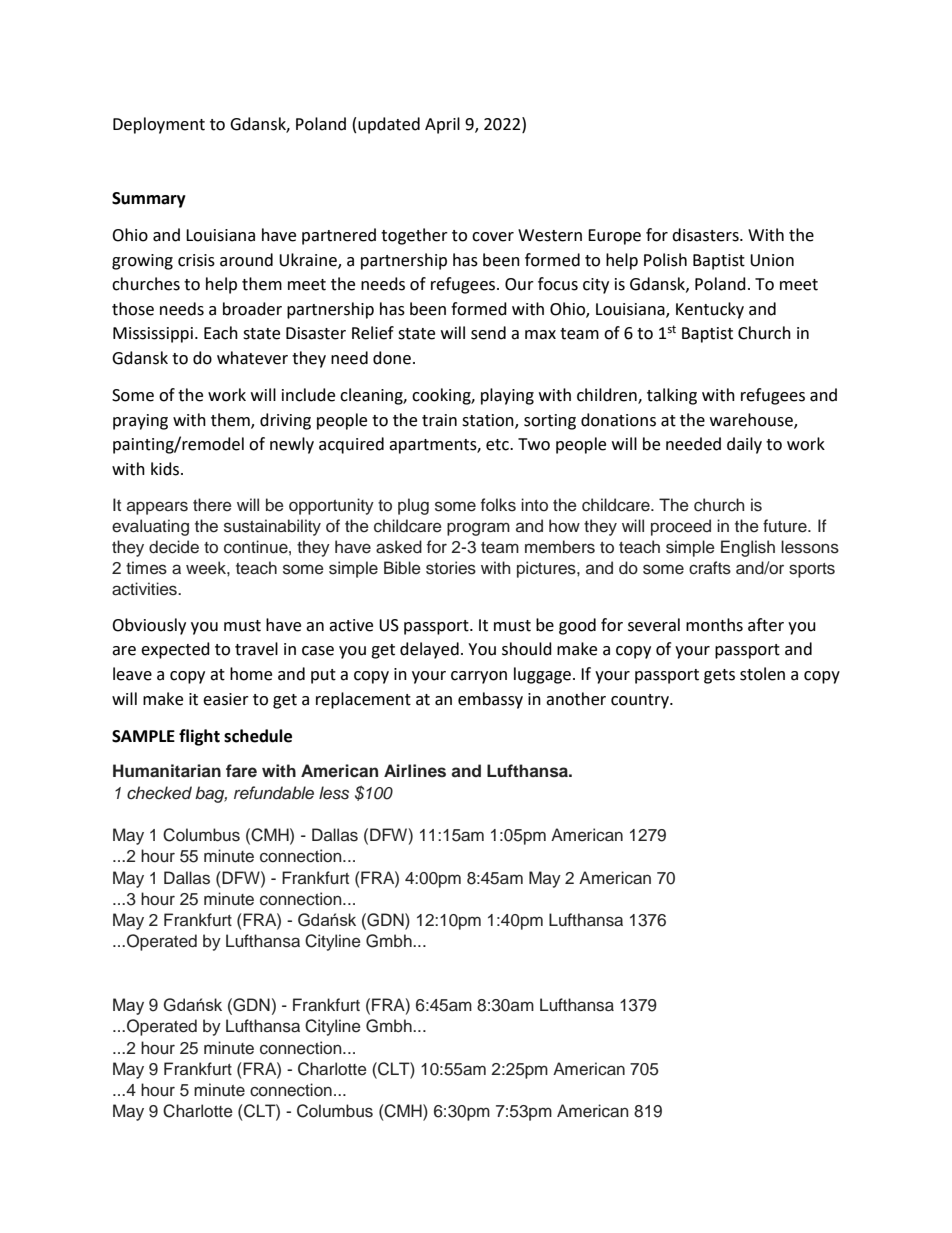 Image resolution: width=952 pixels, height=1233 pixels. What do you see at coordinates (488, 333) in the page?
I see `send` at bounding box center [488, 333].
